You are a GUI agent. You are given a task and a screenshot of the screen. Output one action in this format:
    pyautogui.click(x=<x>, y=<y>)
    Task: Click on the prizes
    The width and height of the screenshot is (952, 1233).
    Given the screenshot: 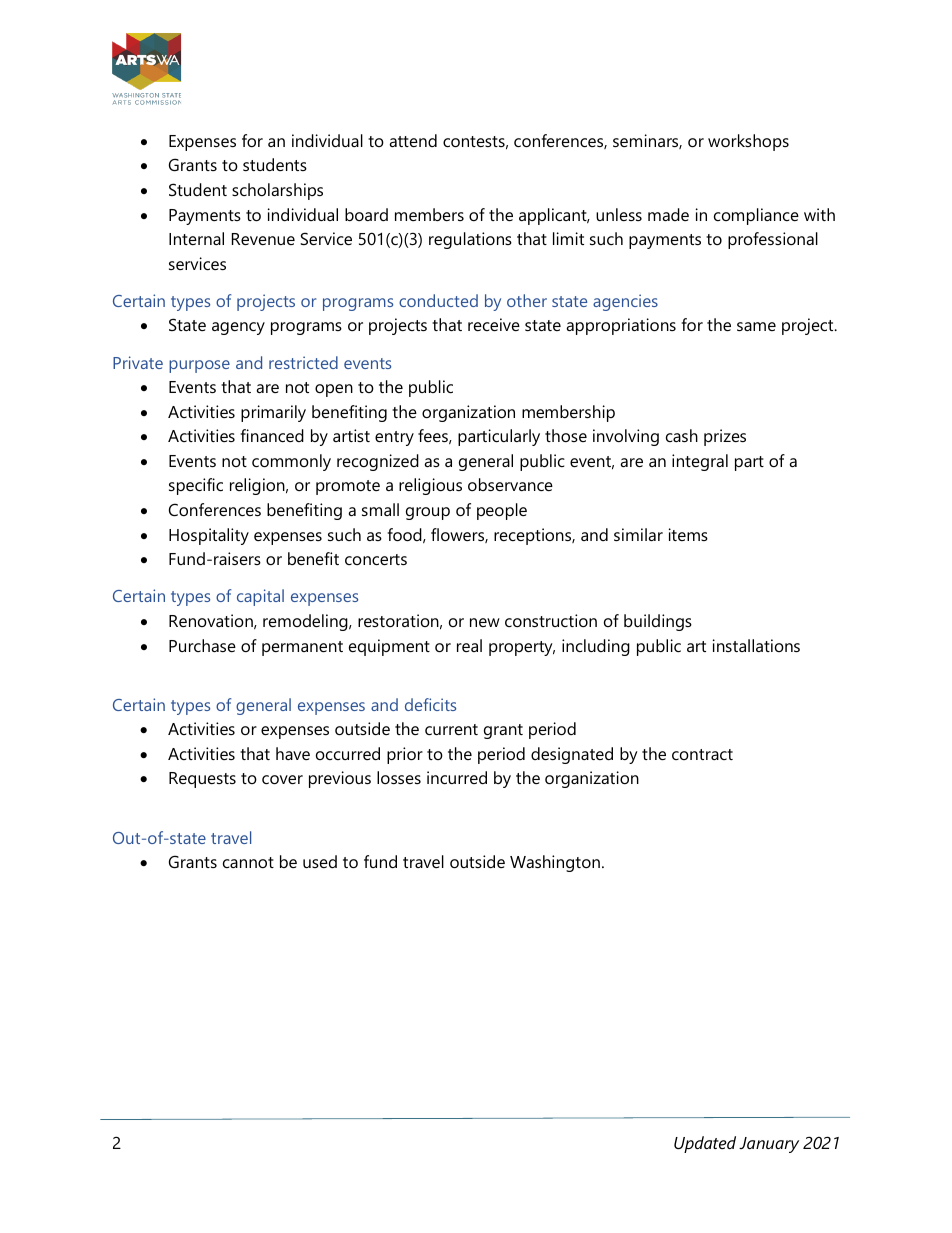 What is the action you would take?
    pyautogui.click(x=725, y=437)
